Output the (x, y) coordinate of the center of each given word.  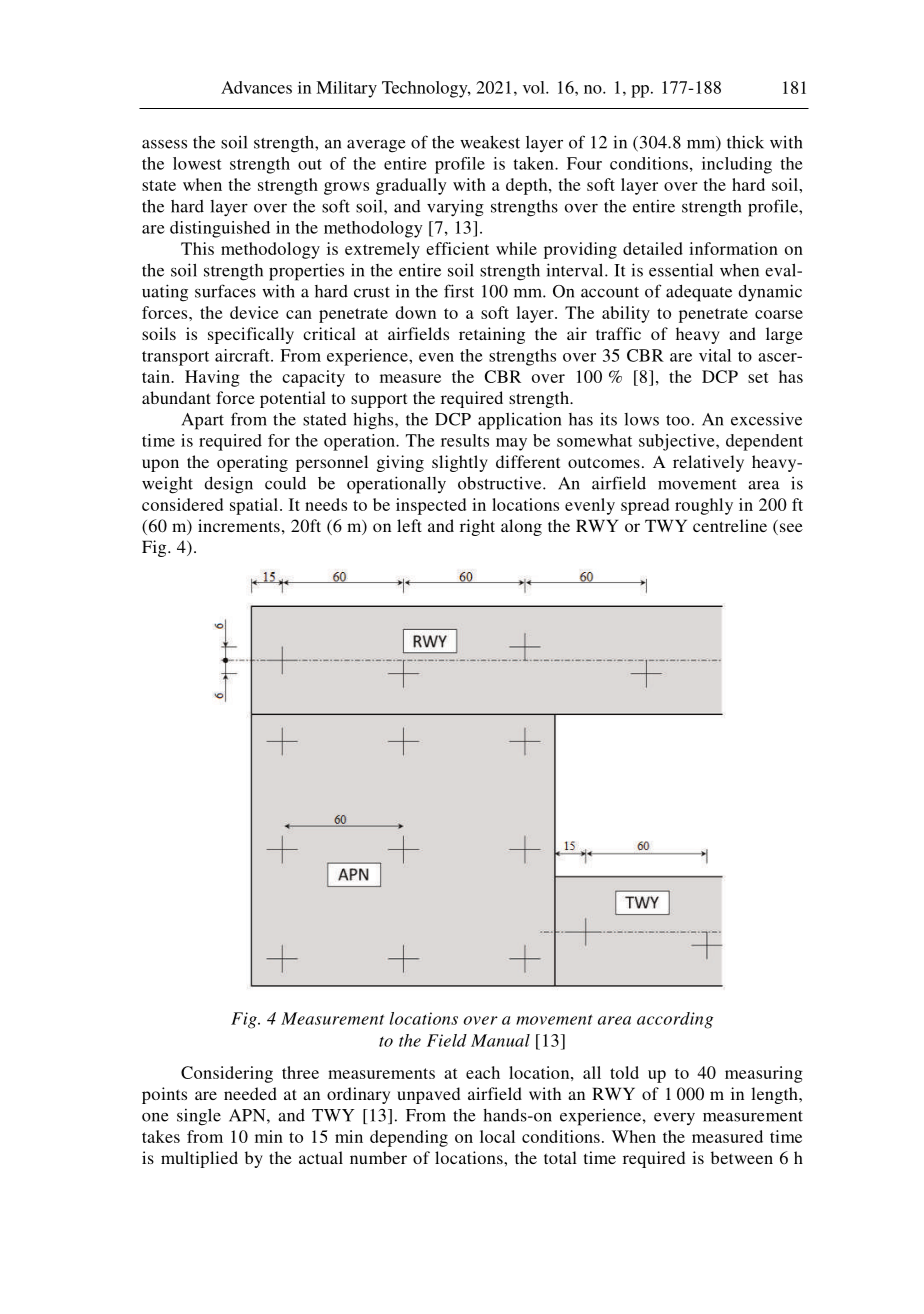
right (477, 527)
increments (239, 525)
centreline (730, 525)
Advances (256, 87)
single (199, 1117)
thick (745, 142)
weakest (490, 142)
